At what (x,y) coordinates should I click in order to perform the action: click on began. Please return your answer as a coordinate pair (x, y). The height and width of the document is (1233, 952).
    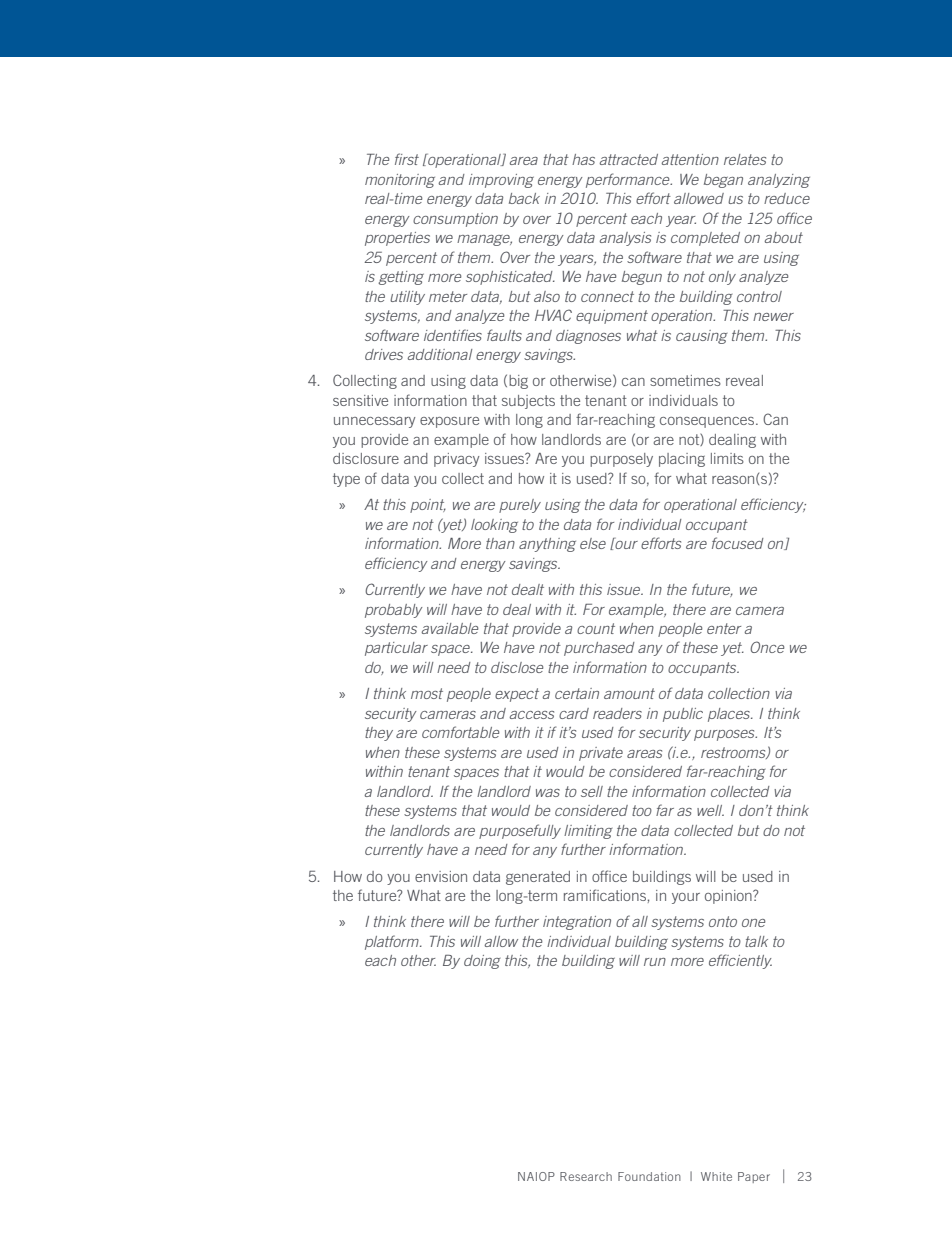
    Looking at the image, I should click on (723, 181).
